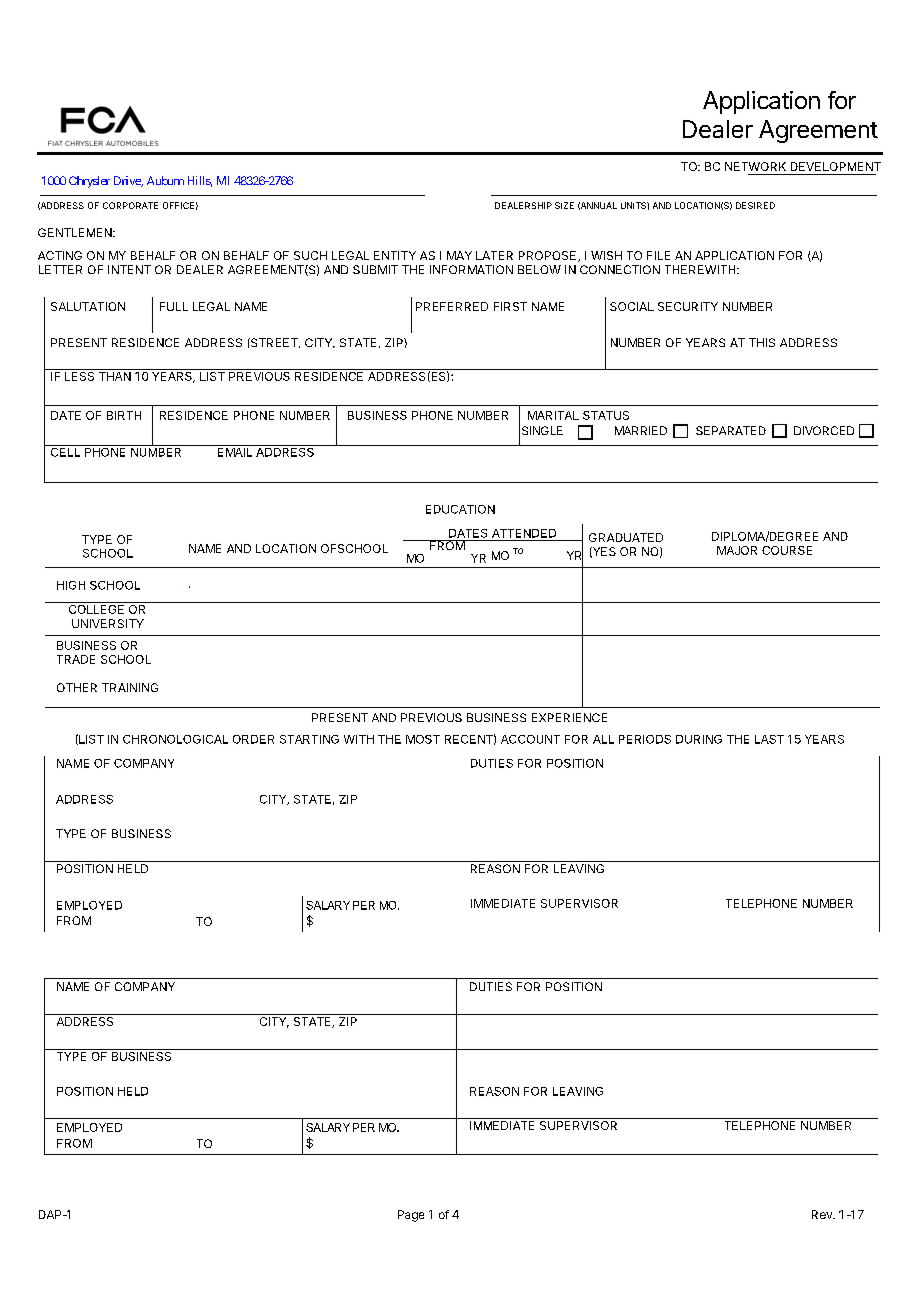 The image size is (924, 1308). Describe the element at coordinates (699, 739) in the screenshot. I see `DURING` at that location.
